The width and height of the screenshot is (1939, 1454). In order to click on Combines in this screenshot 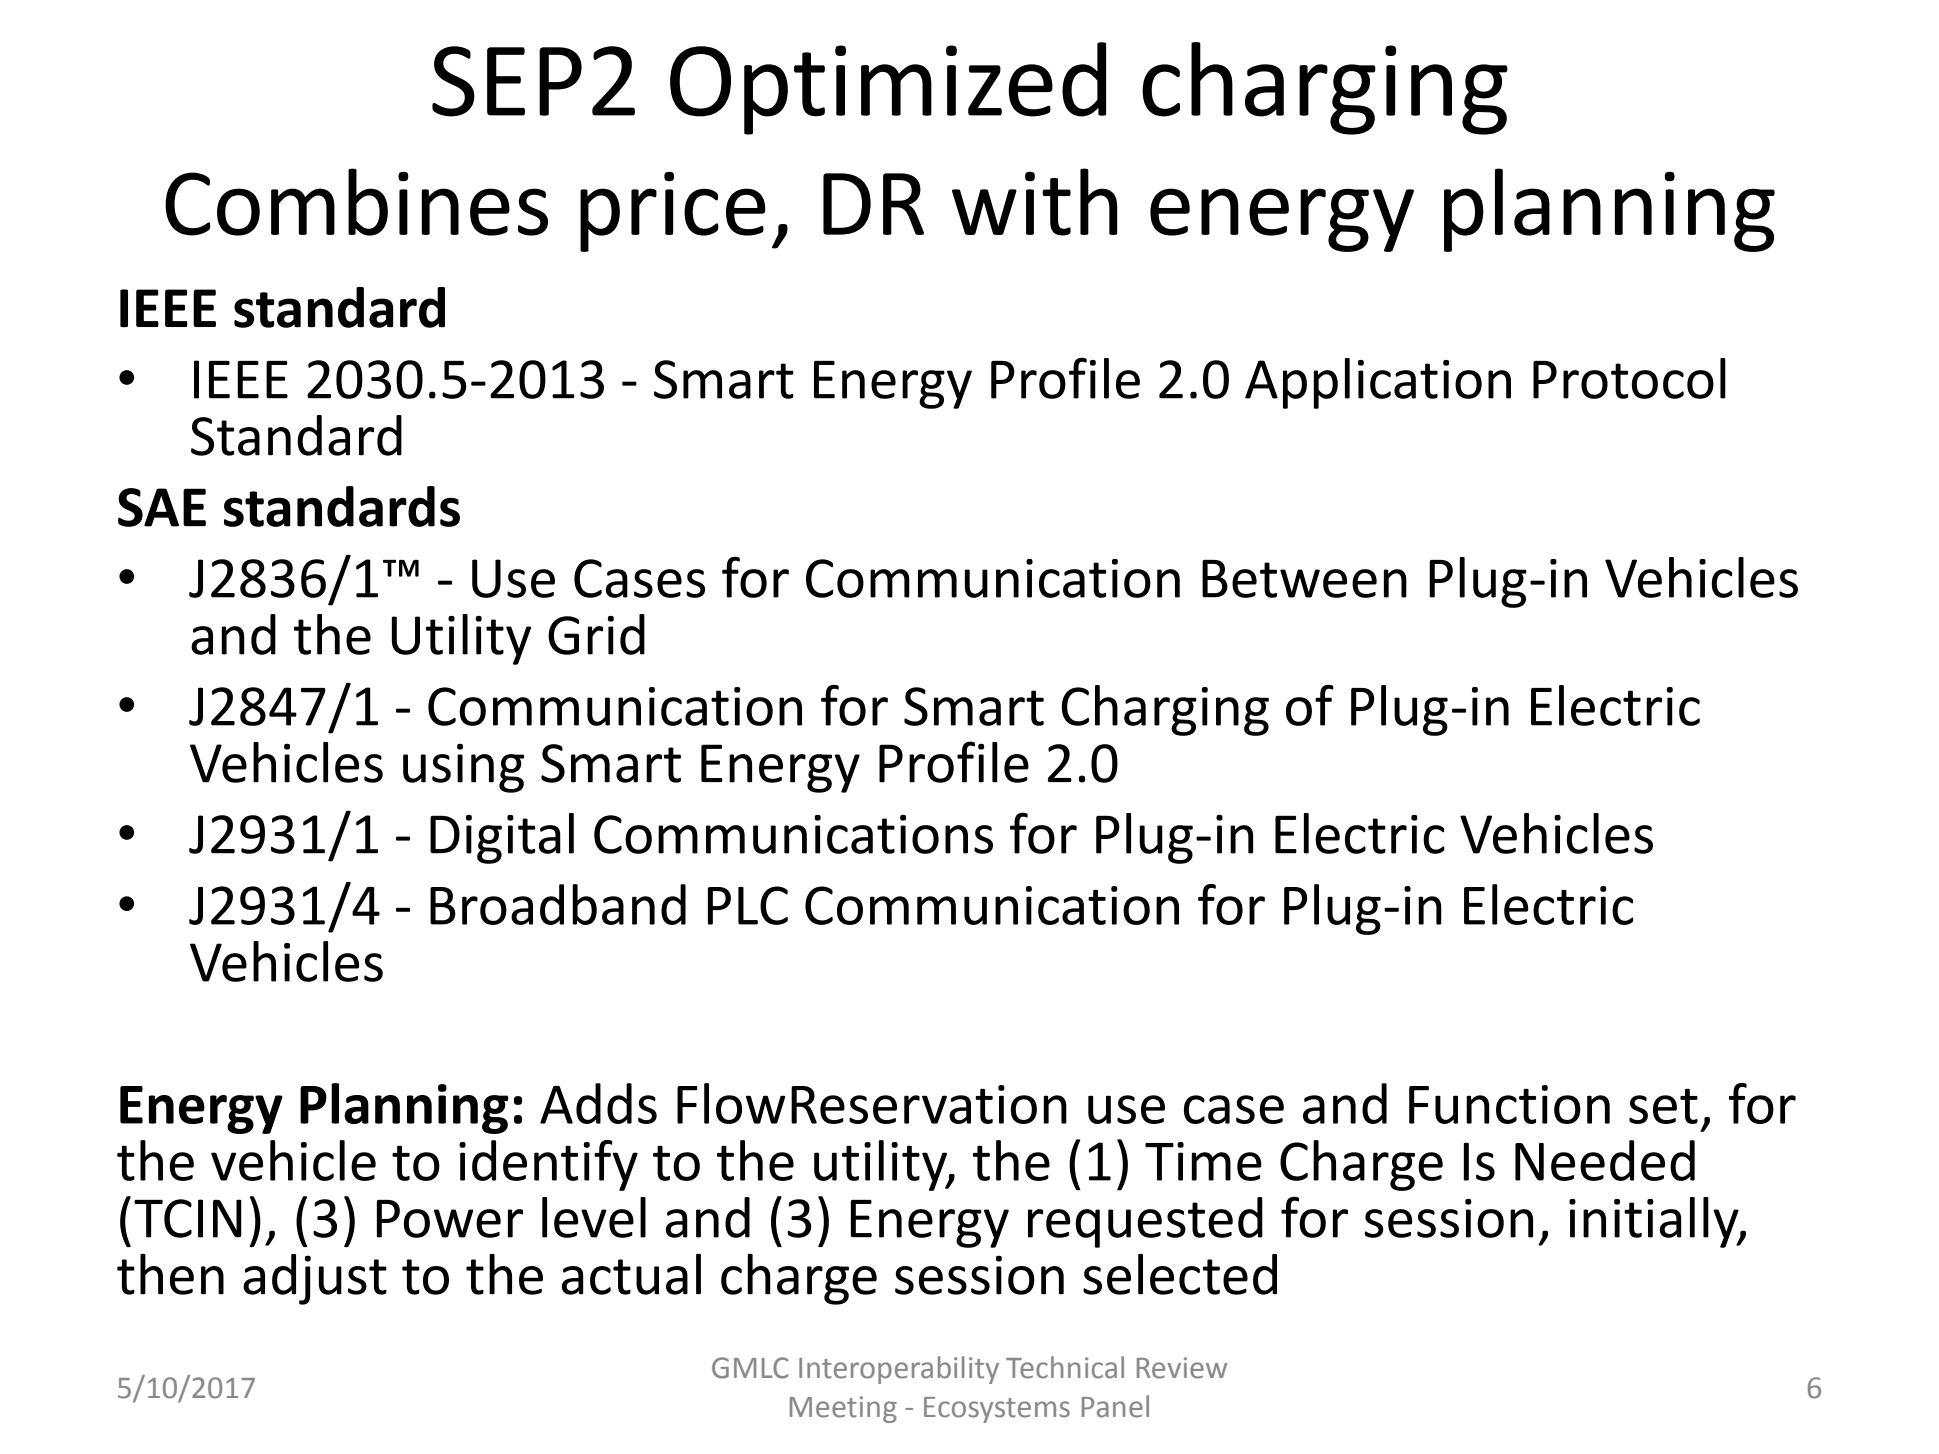, I will do `click(356, 202)`.
